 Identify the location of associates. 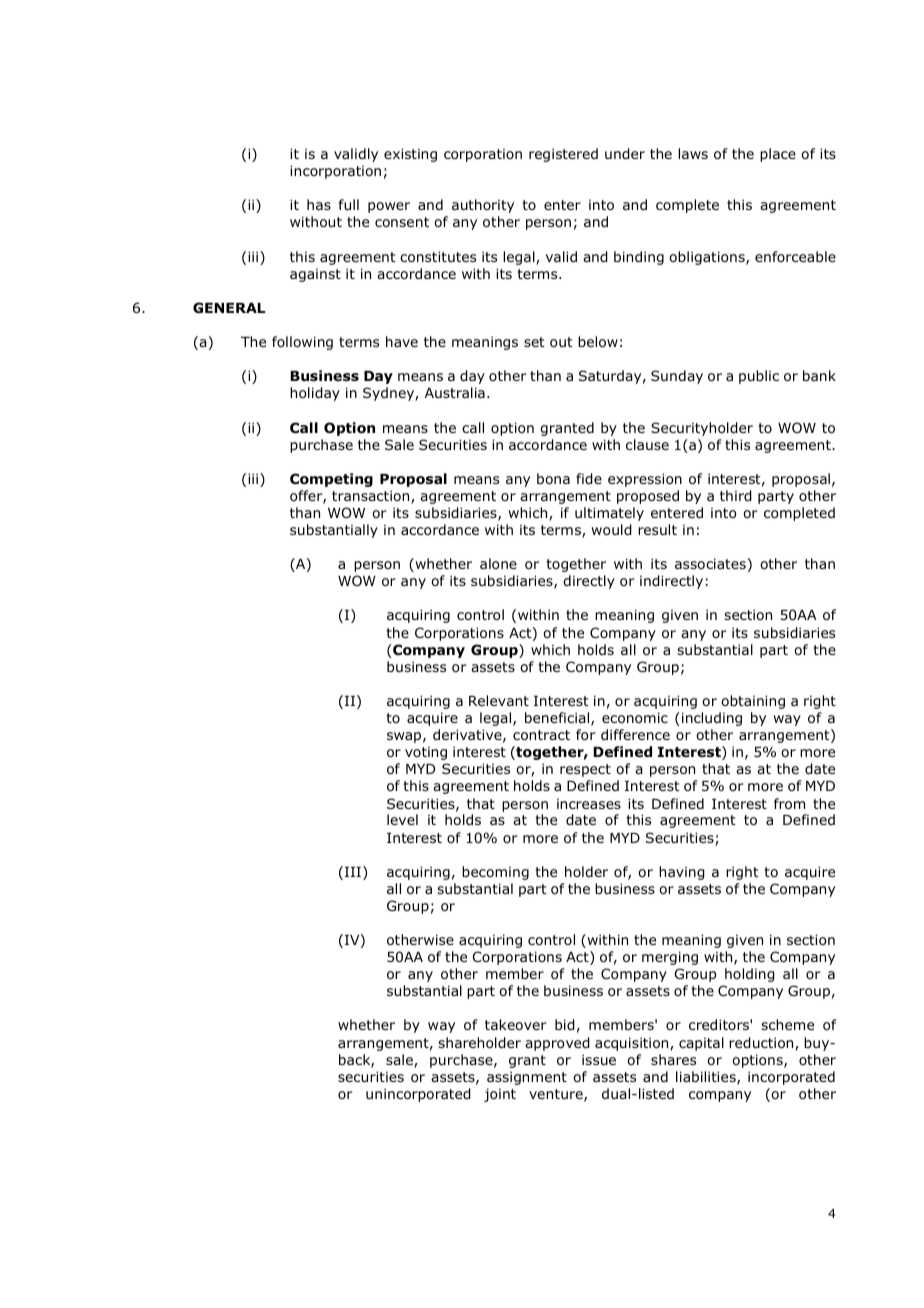
(710, 563).
